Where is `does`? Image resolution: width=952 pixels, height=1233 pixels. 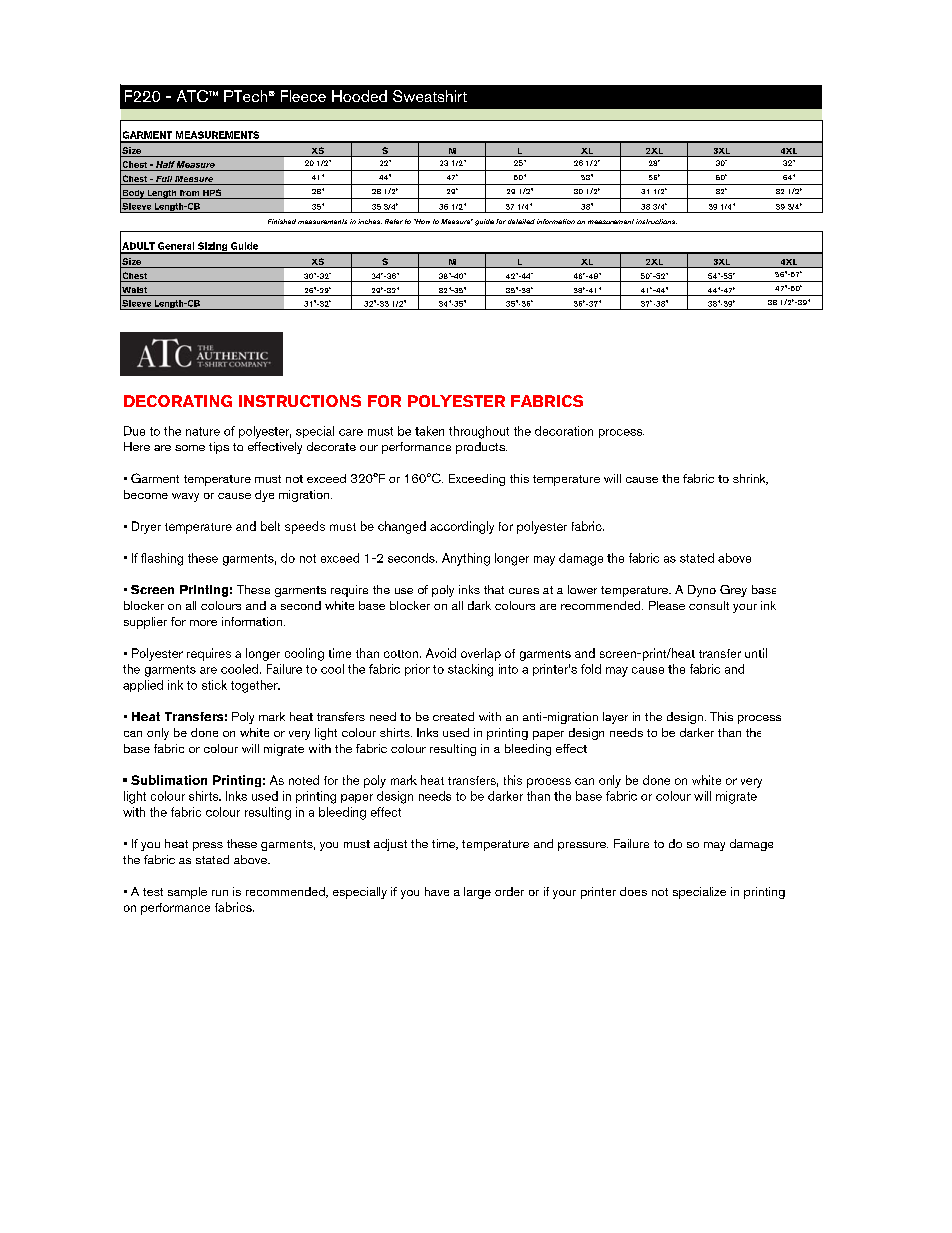
does is located at coordinates (633, 891).
